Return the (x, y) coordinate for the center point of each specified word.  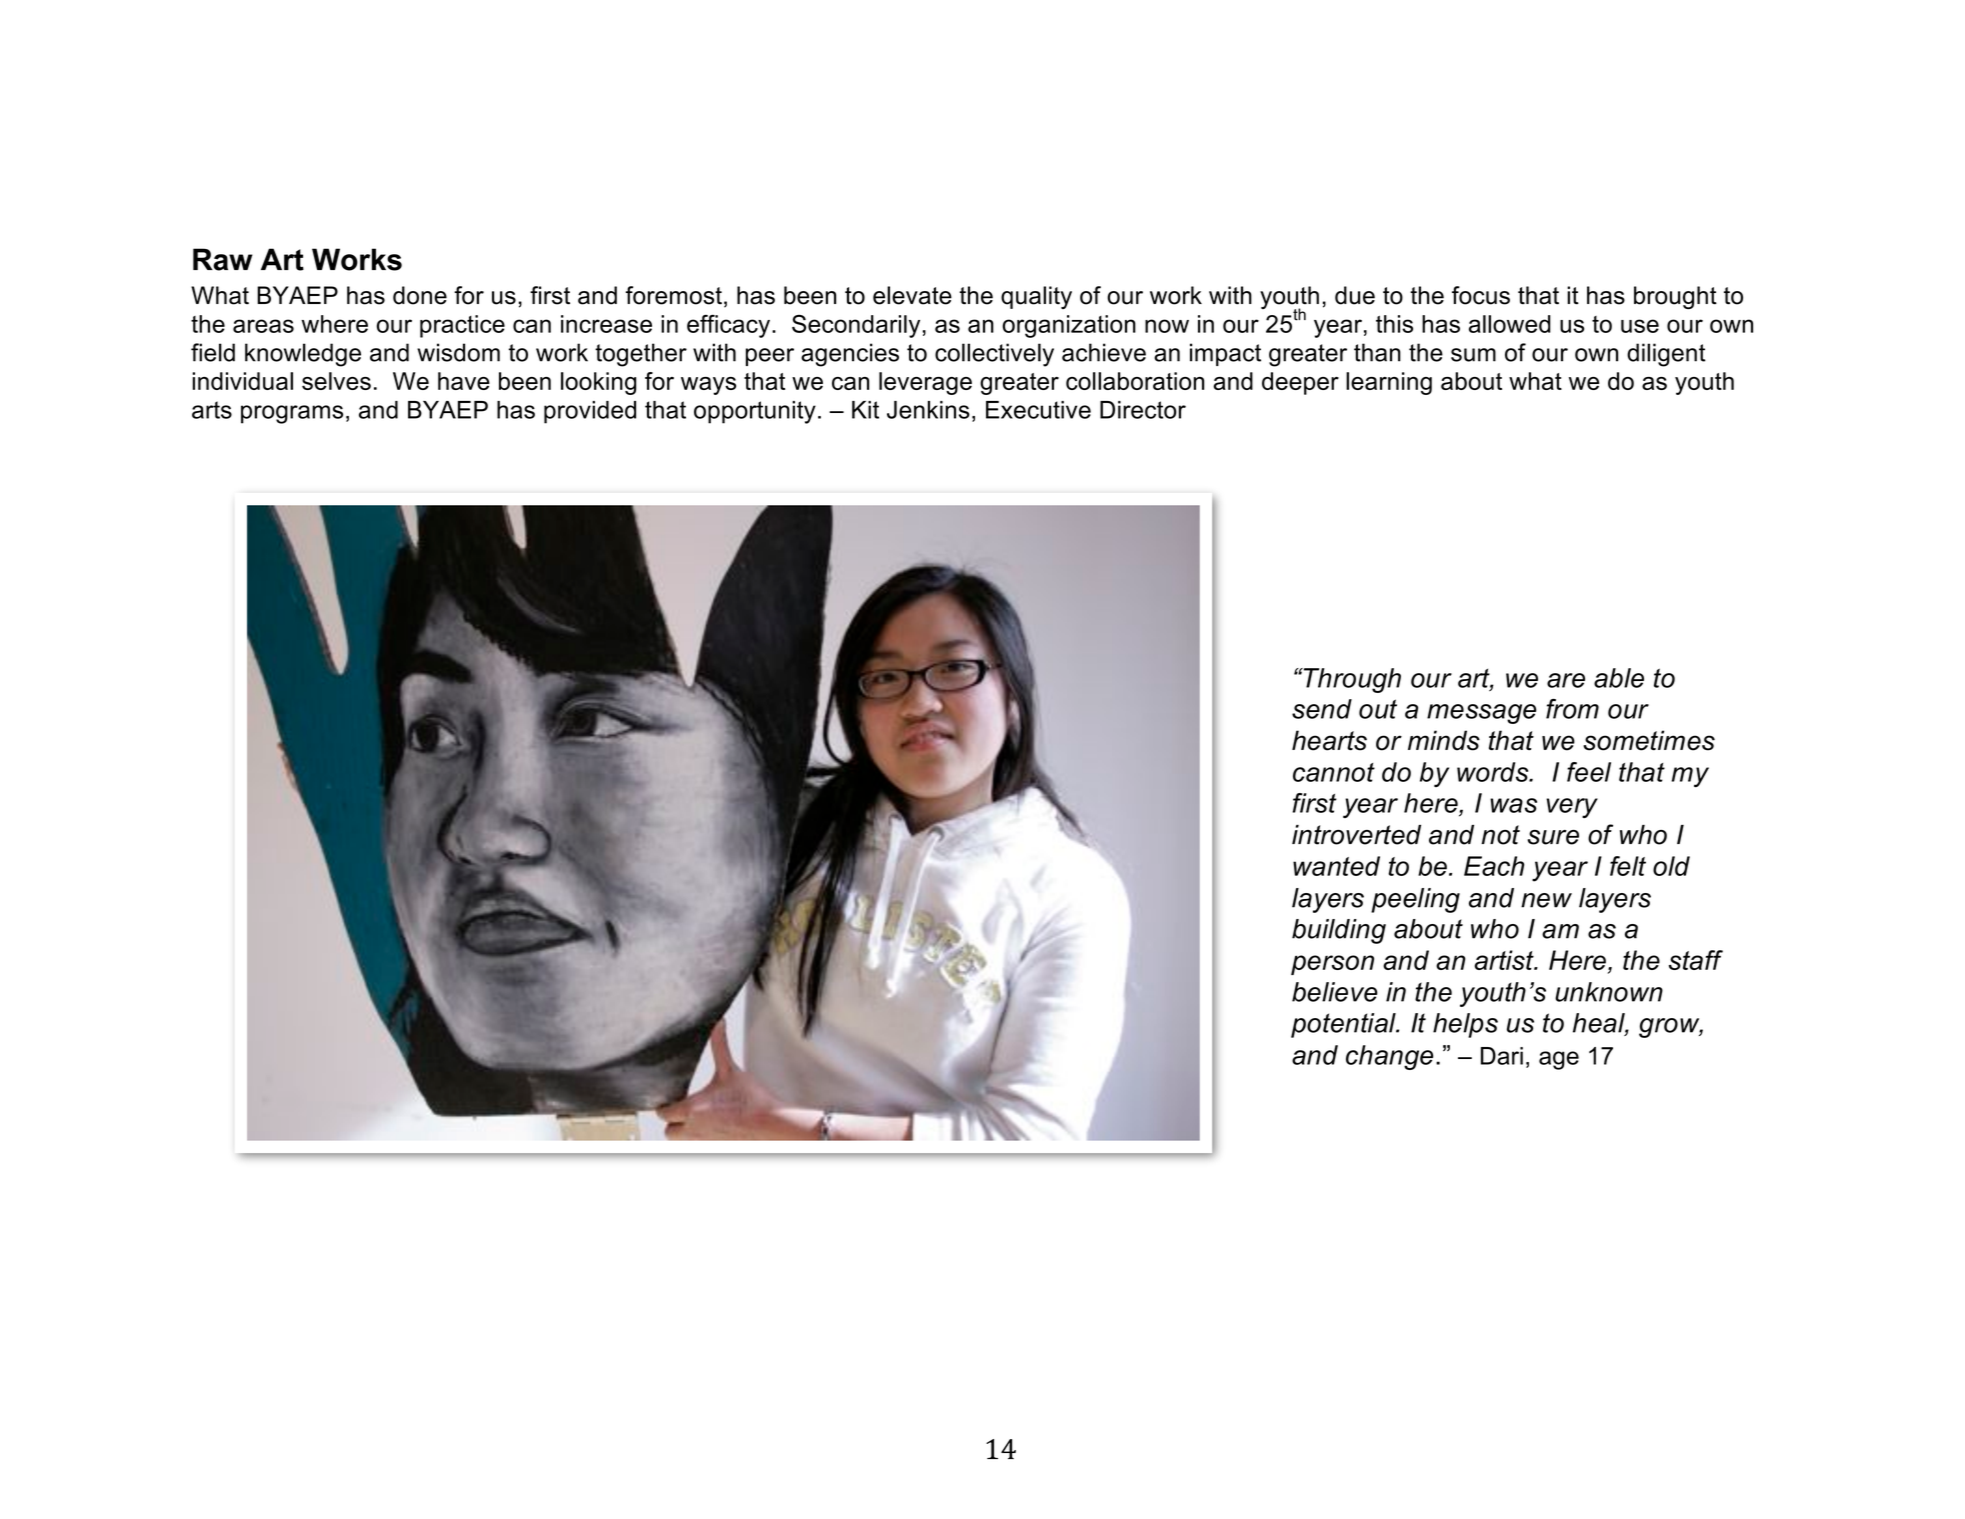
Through (1351, 680)
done (420, 295)
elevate (912, 295)
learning (1389, 383)
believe (1335, 992)
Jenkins (928, 410)
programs (292, 414)
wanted (1336, 866)
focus (1481, 295)
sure (1553, 837)
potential (1344, 1025)
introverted (1356, 835)
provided (590, 412)
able (1619, 678)
